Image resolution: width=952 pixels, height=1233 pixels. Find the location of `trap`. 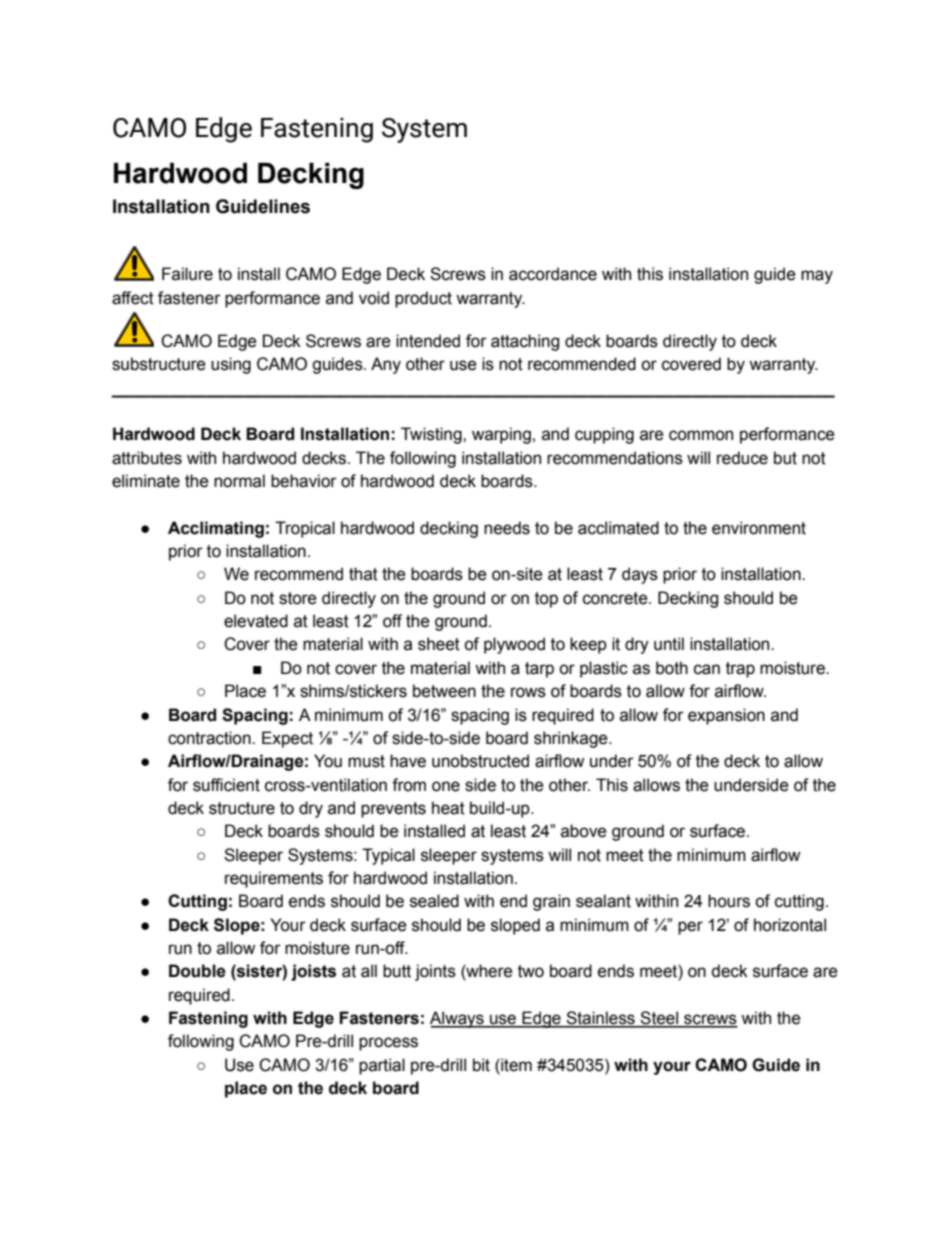

trap is located at coordinates (740, 670).
